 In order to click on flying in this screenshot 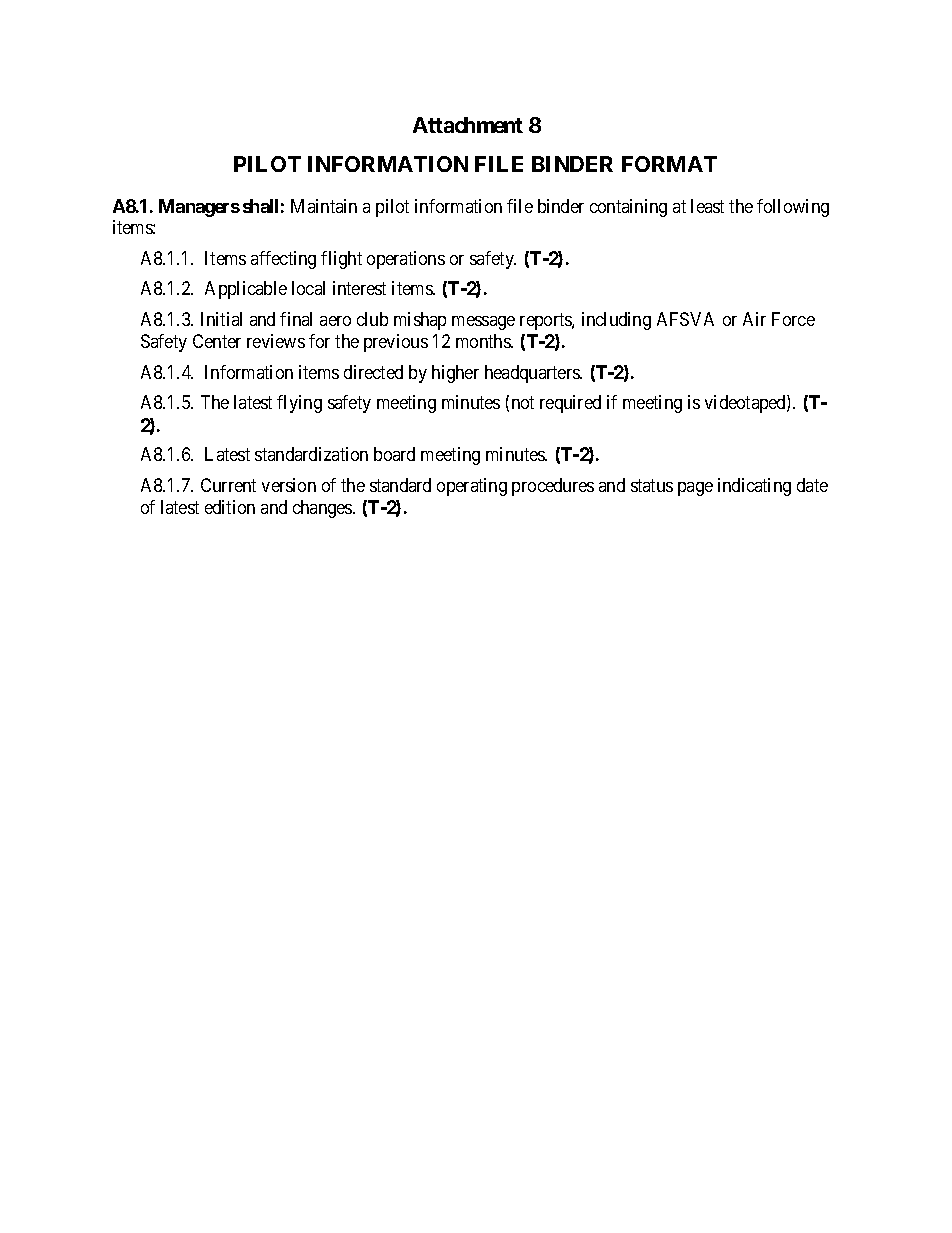, I will do `click(299, 404)`.
